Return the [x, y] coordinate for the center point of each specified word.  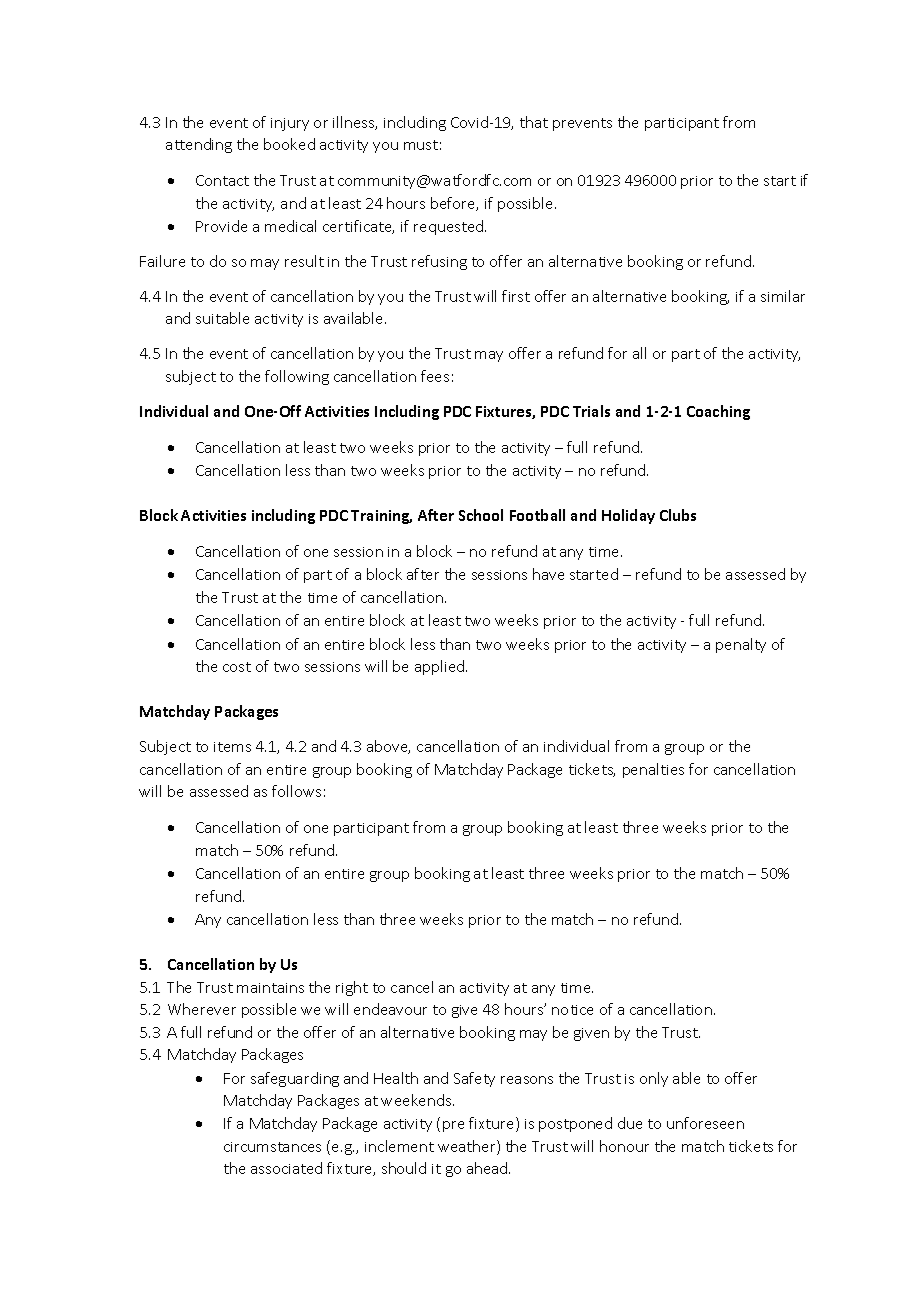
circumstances [272, 1147]
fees [435, 376]
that [534, 122]
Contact [222, 180]
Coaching [718, 412]
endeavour [390, 1009]
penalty [741, 645]
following [297, 377]
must [421, 145]
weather [468, 1147]
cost [237, 667]
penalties [653, 770]
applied [441, 667]
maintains [270, 988]
